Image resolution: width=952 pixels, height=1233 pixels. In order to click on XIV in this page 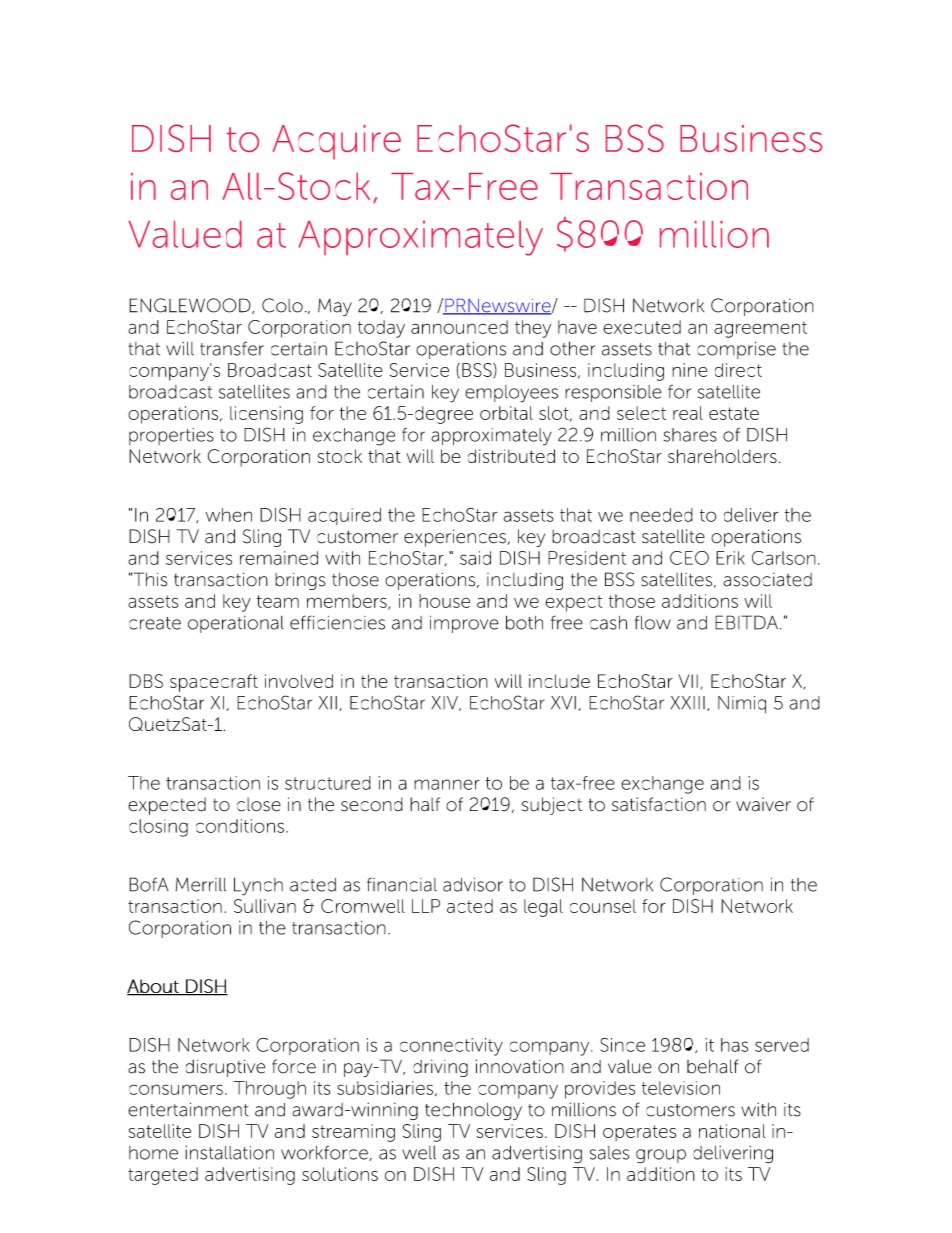, I will do `click(446, 703)`.
